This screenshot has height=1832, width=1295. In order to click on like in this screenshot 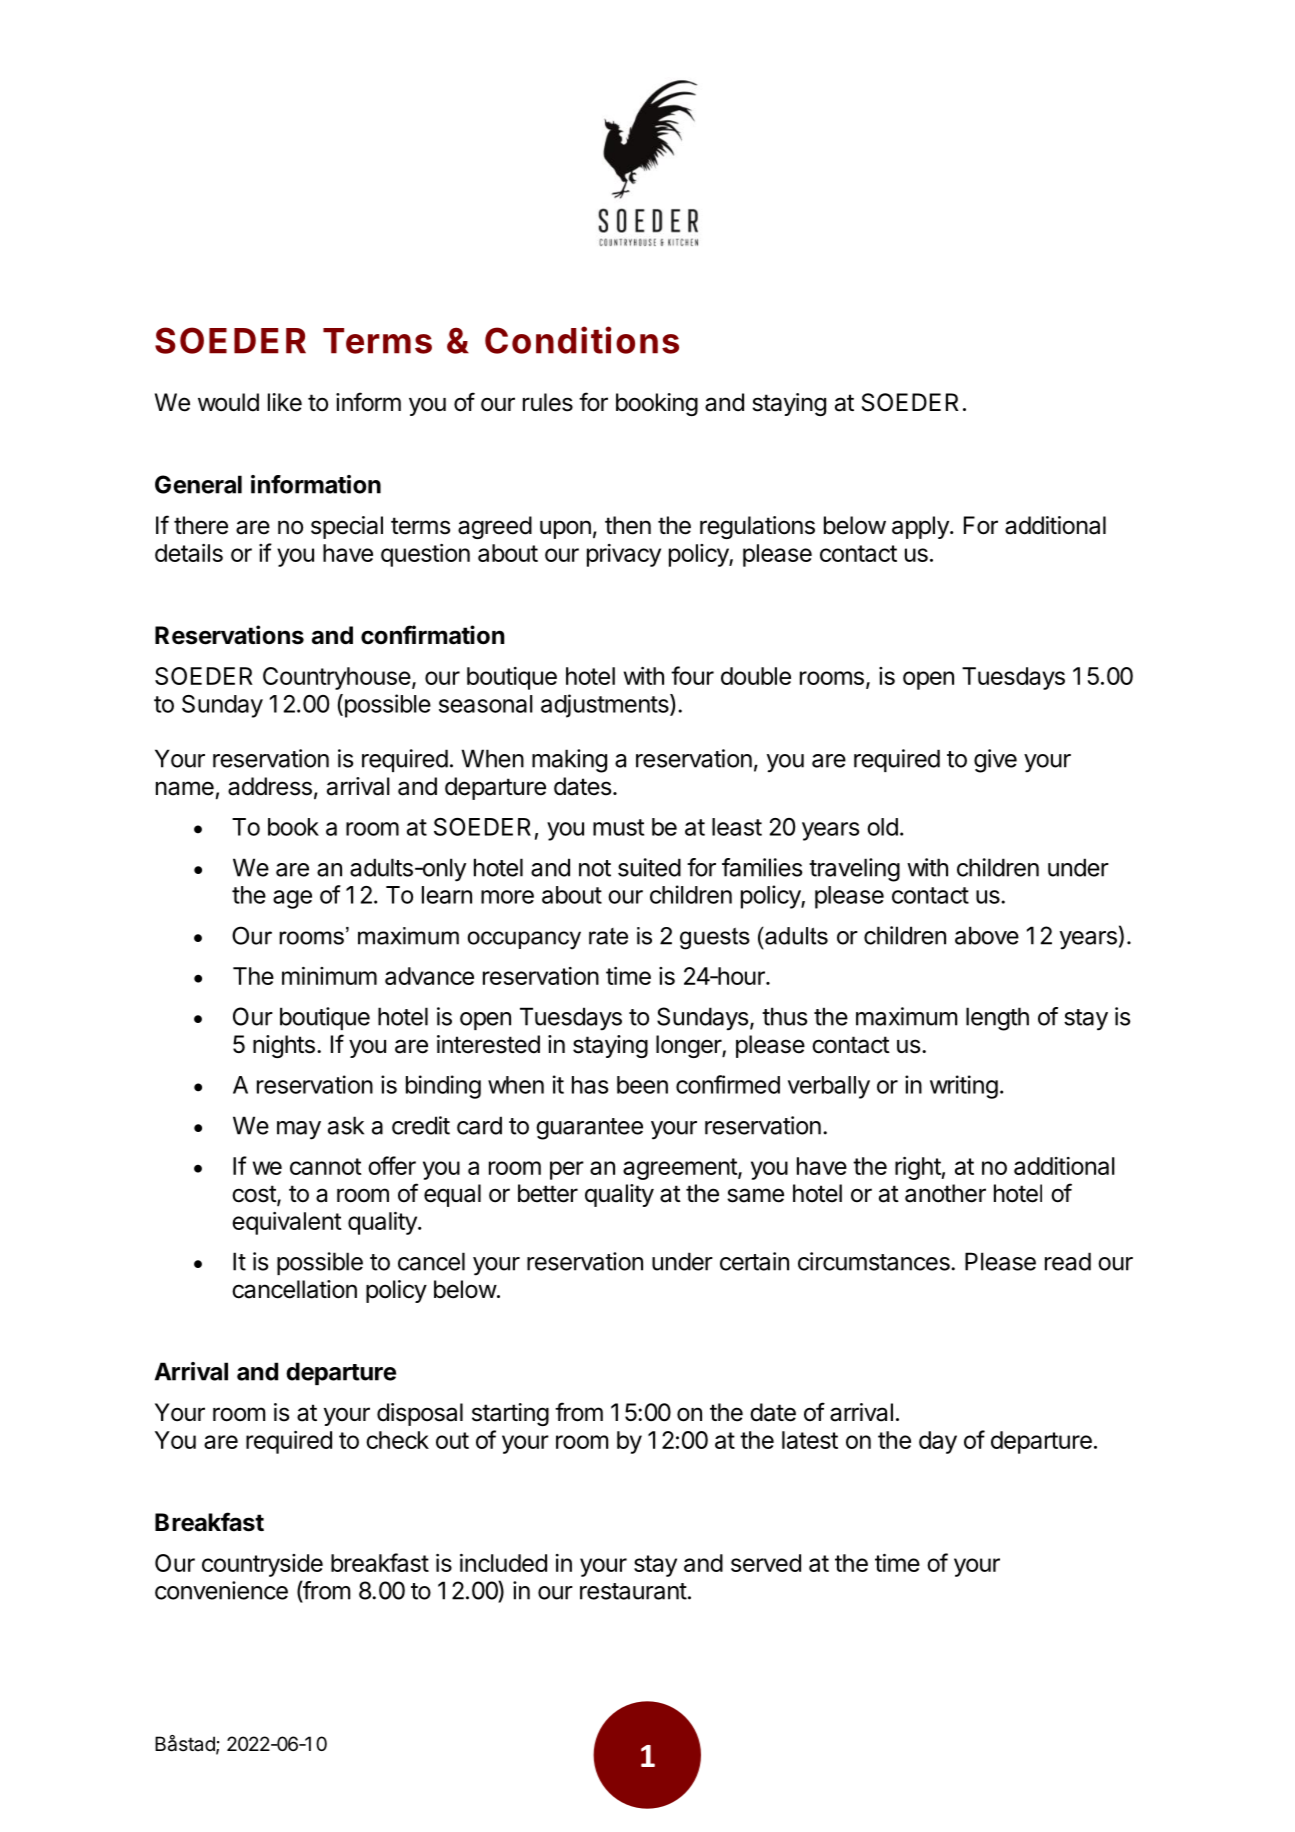, I will do `click(285, 402)`.
